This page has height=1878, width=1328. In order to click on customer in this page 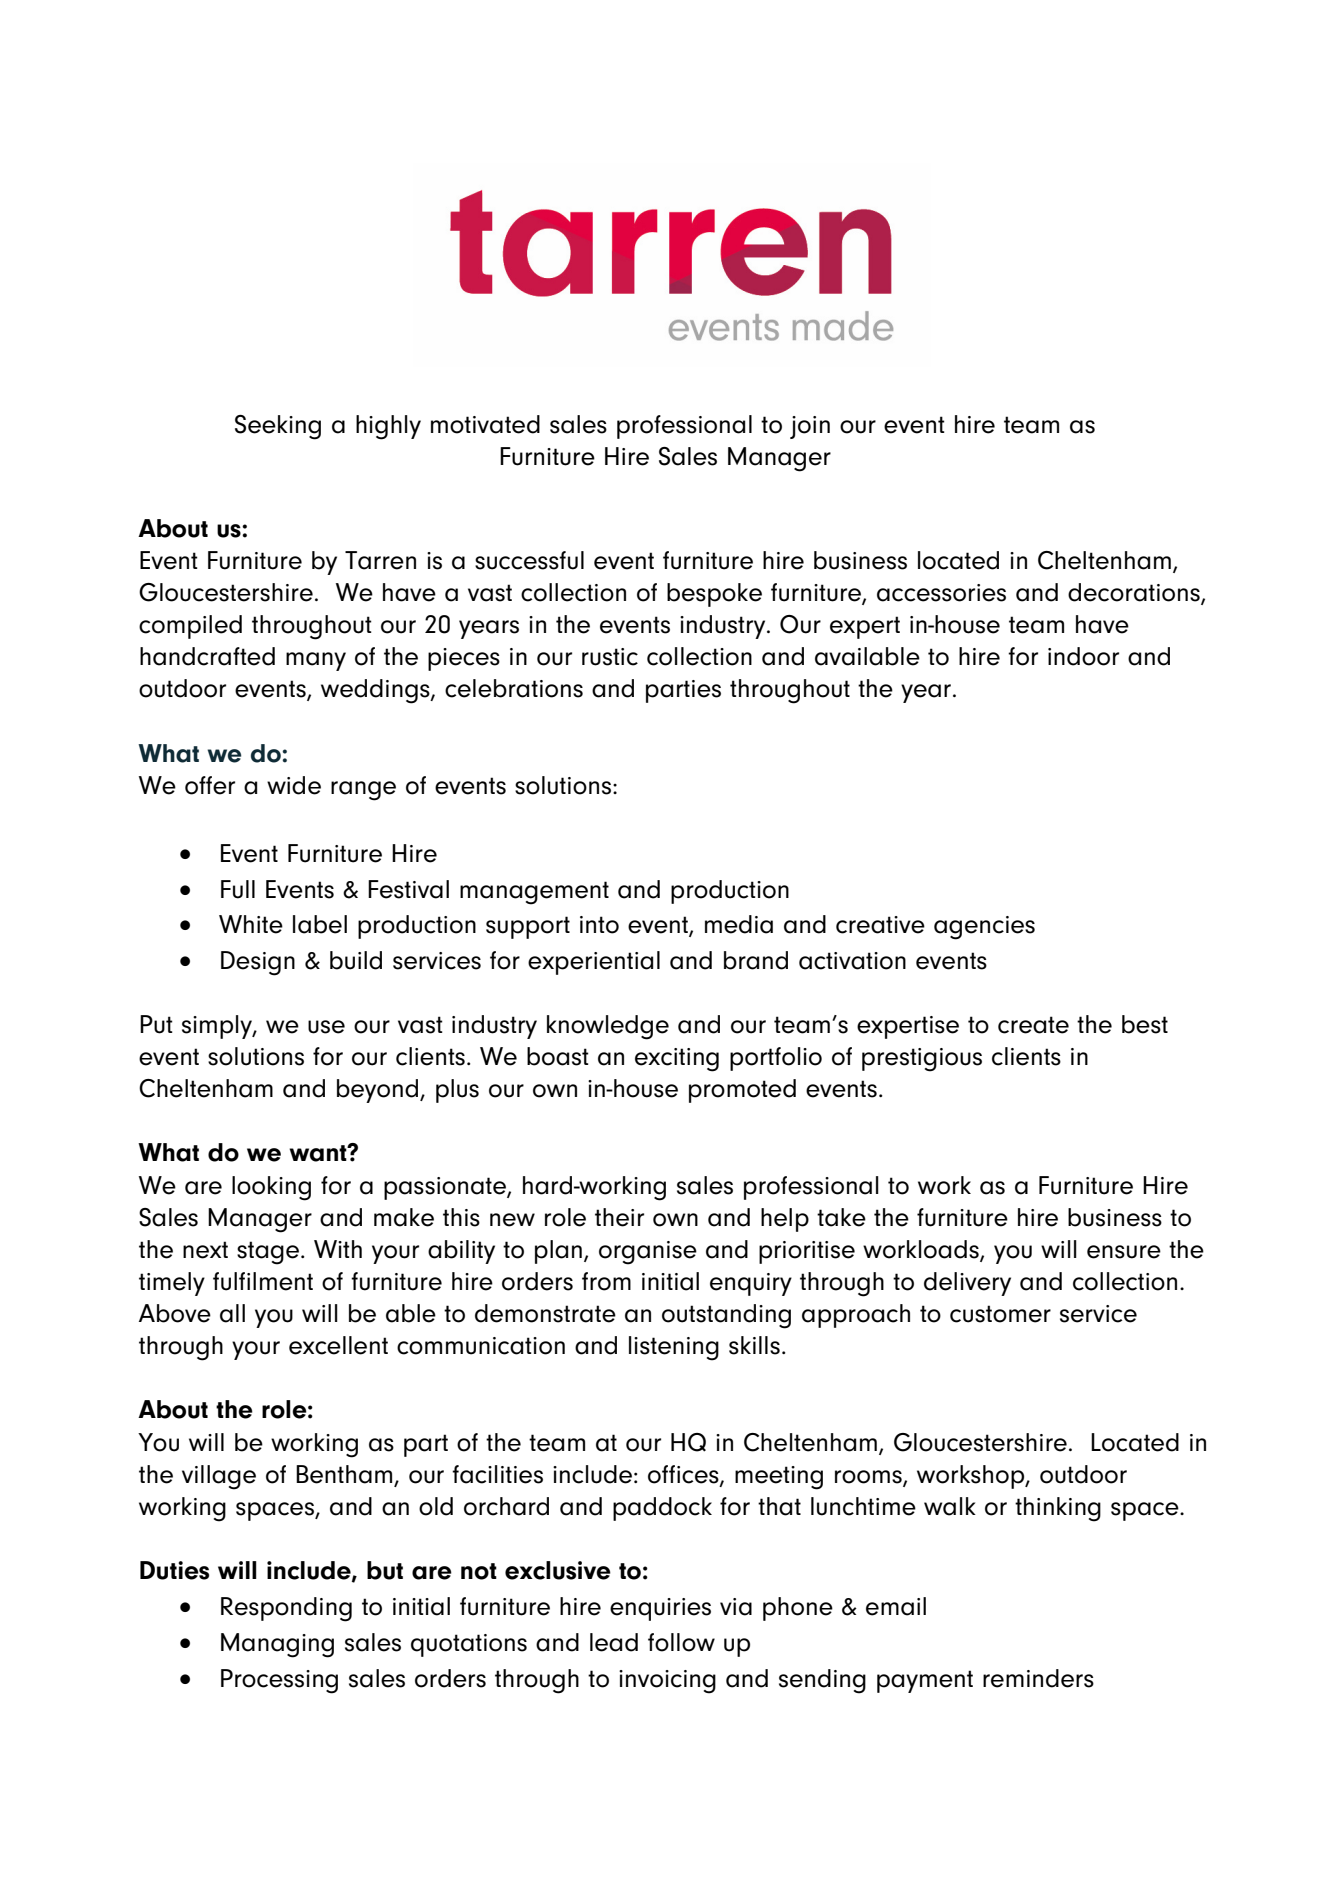, I will do `click(1000, 1314)`.
